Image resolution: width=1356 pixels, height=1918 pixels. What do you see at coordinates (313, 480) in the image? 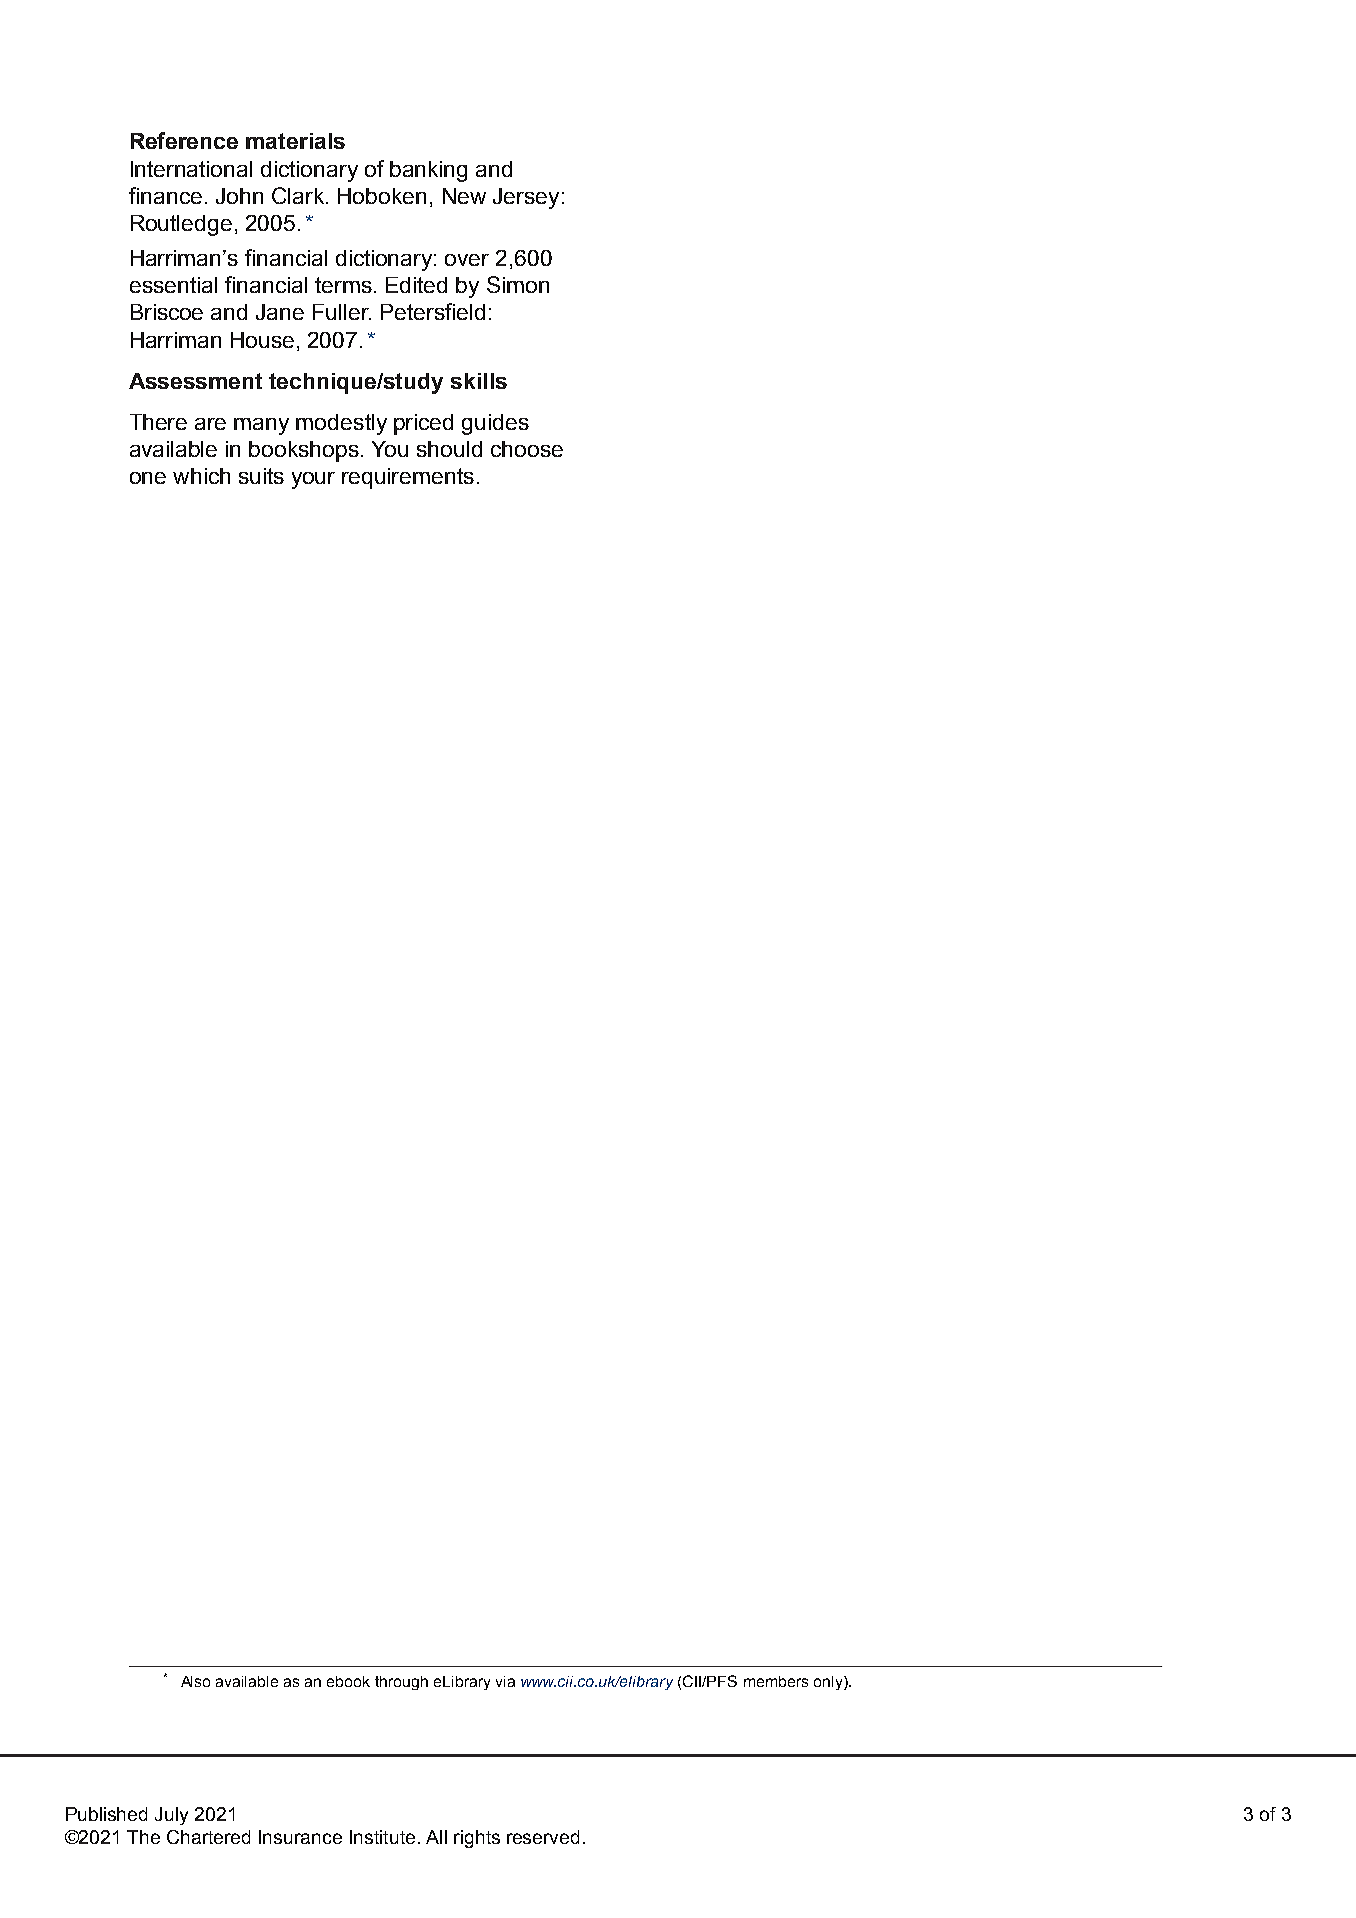
I see `your` at bounding box center [313, 480].
